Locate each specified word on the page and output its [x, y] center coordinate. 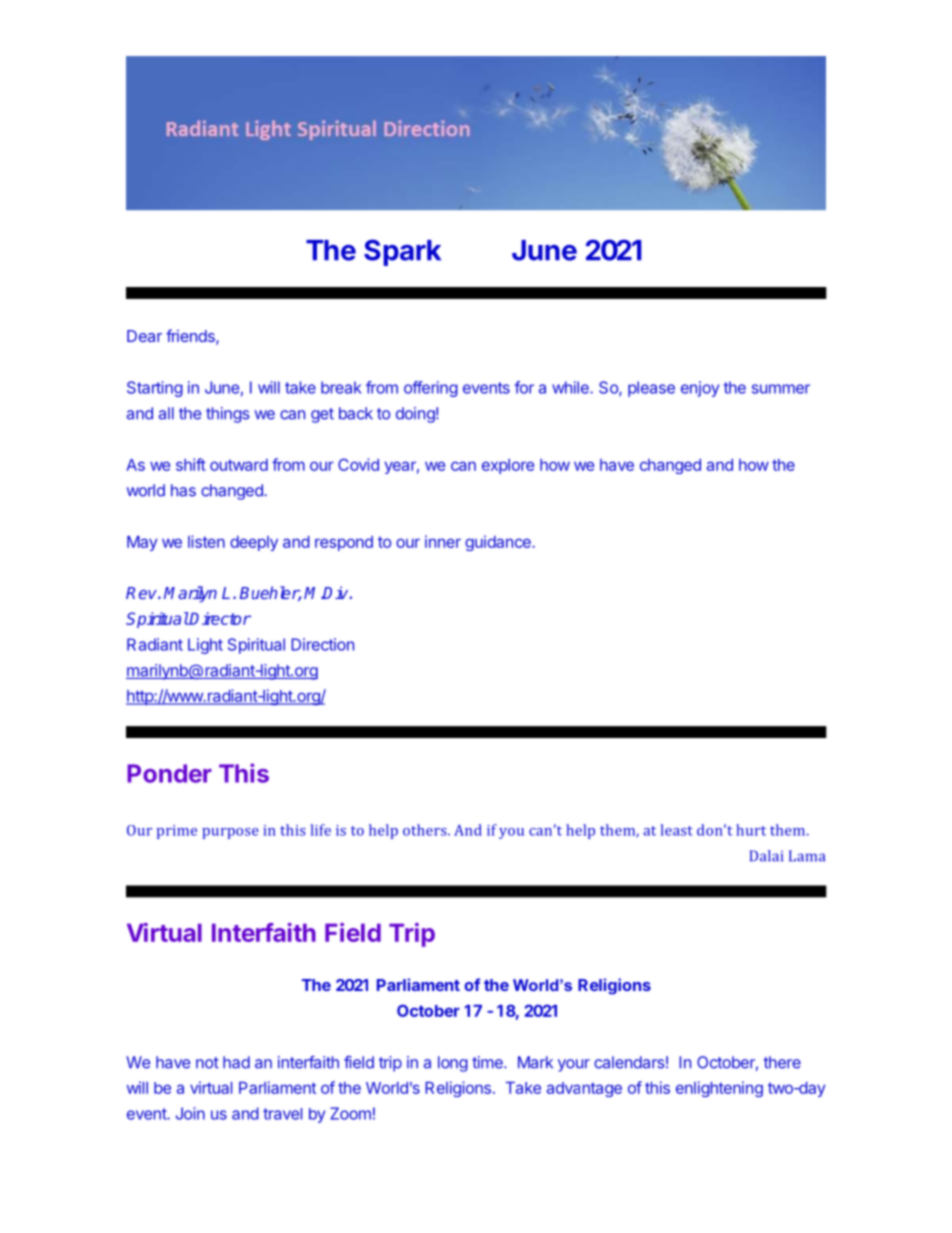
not [207, 1063]
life [321, 830]
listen [206, 541]
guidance [499, 543]
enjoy [700, 389]
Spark [402, 252]
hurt [751, 830]
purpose [230, 833]
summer [781, 389]
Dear [144, 336]
